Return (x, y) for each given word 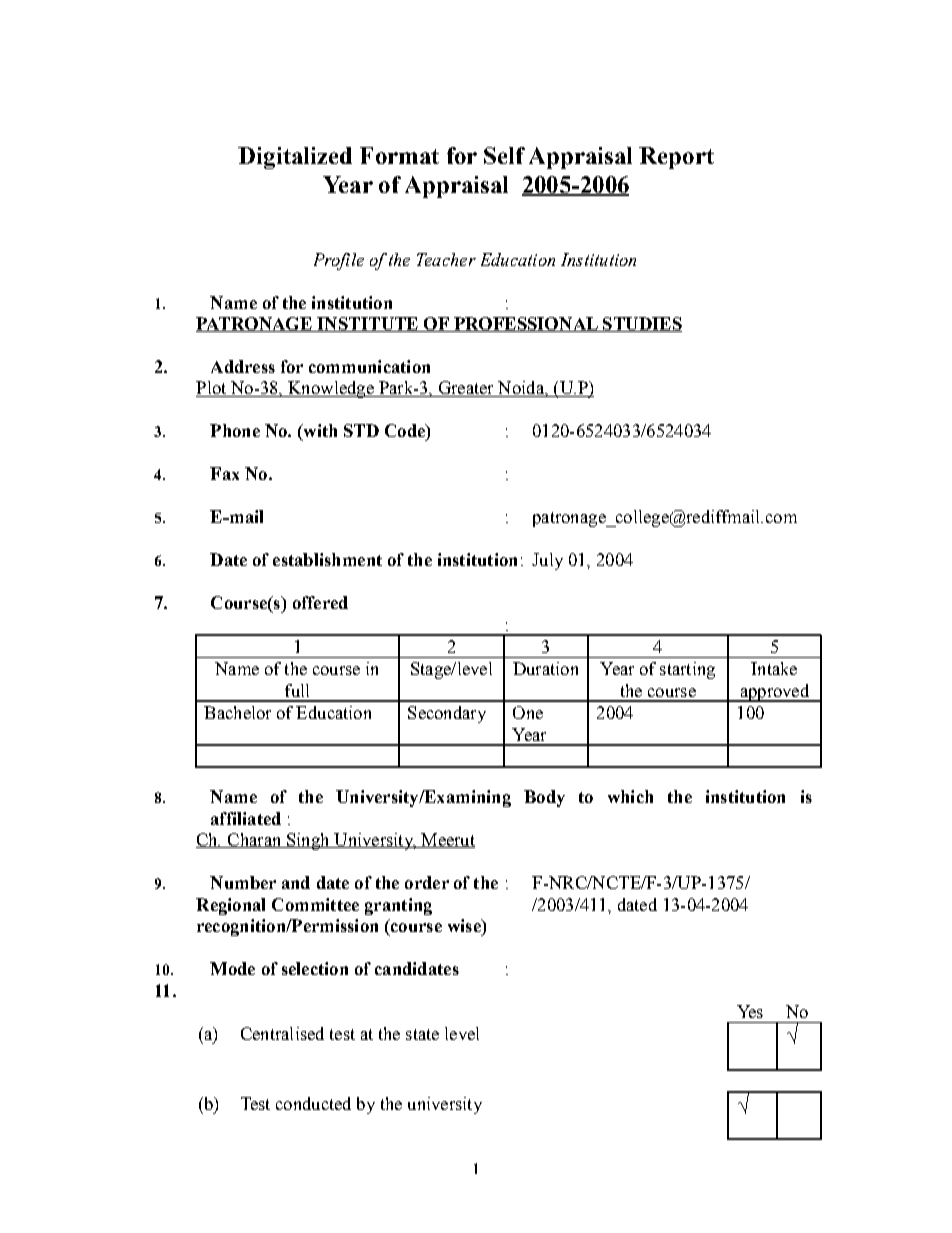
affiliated (246, 818)
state (422, 1034)
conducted (313, 1103)
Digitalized (295, 158)
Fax (224, 473)
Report (676, 158)
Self (504, 155)
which (630, 796)
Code (406, 430)
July (547, 561)
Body (544, 798)
